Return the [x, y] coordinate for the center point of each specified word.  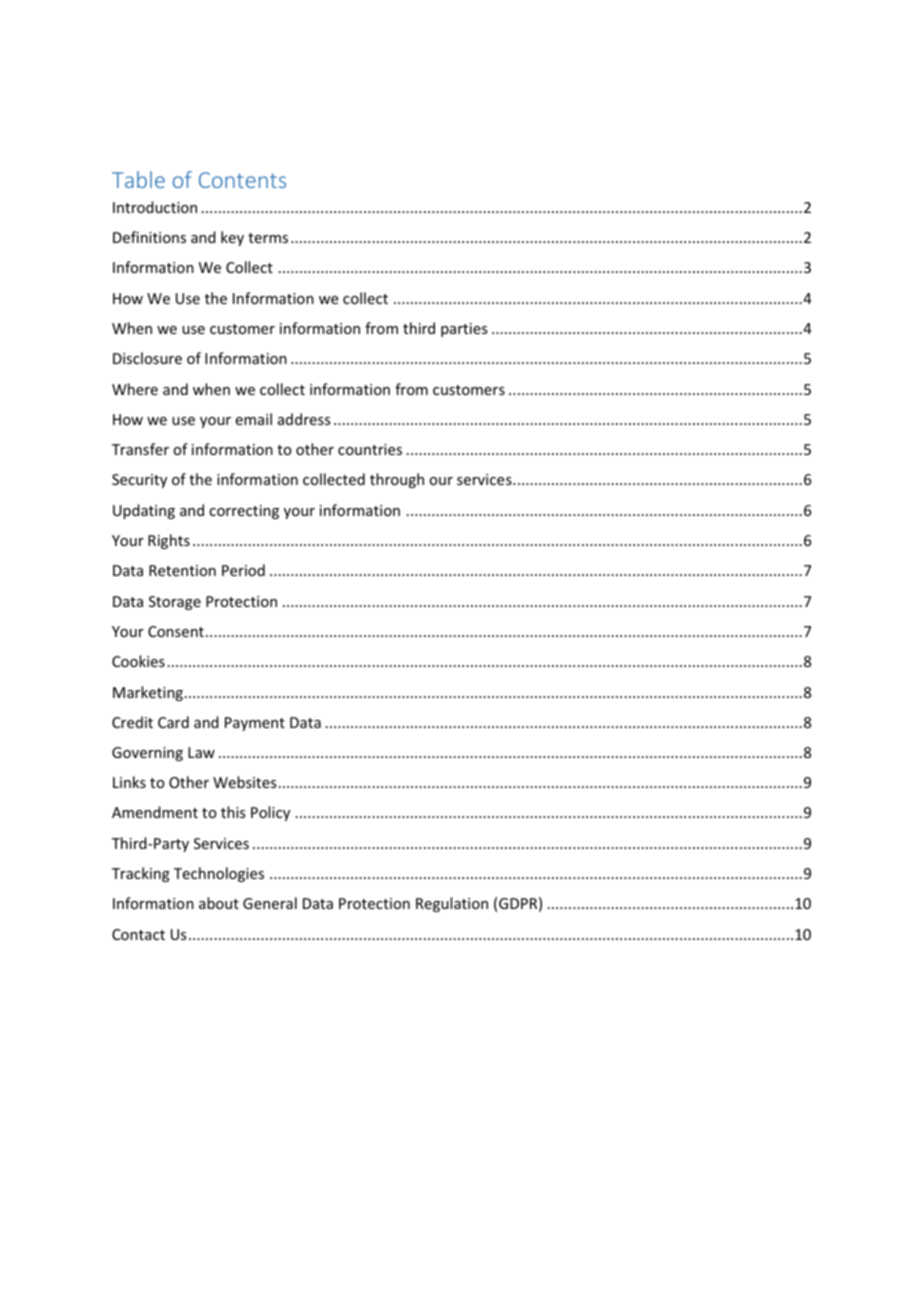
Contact [138, 934]
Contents [242, 180]
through [397, 480]
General [270, 903]
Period [243, 570]
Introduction [155, 207]
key [232, 238]
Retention [182, 570]
